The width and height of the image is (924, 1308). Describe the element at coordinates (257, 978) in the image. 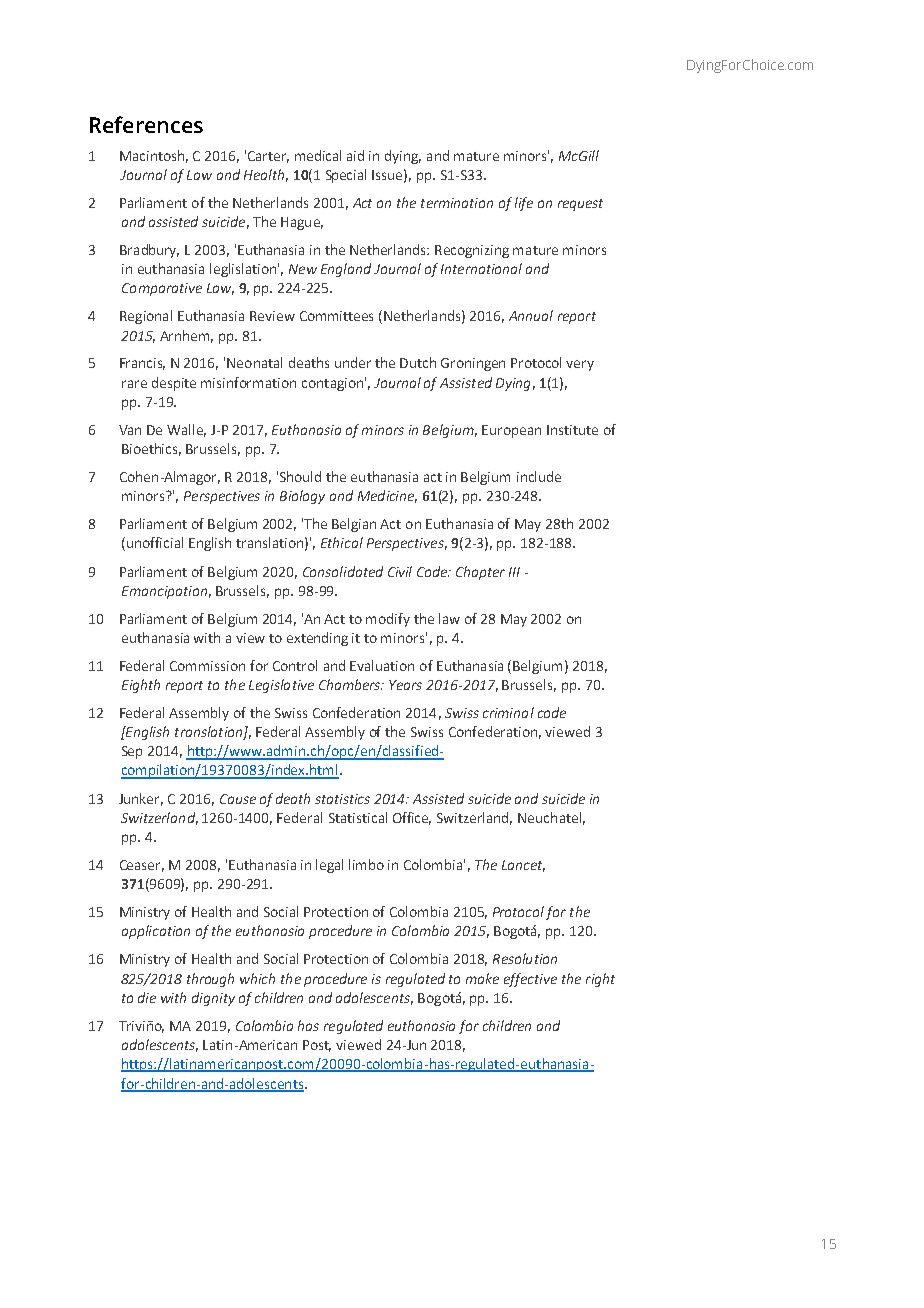

I see `which` at that location.
